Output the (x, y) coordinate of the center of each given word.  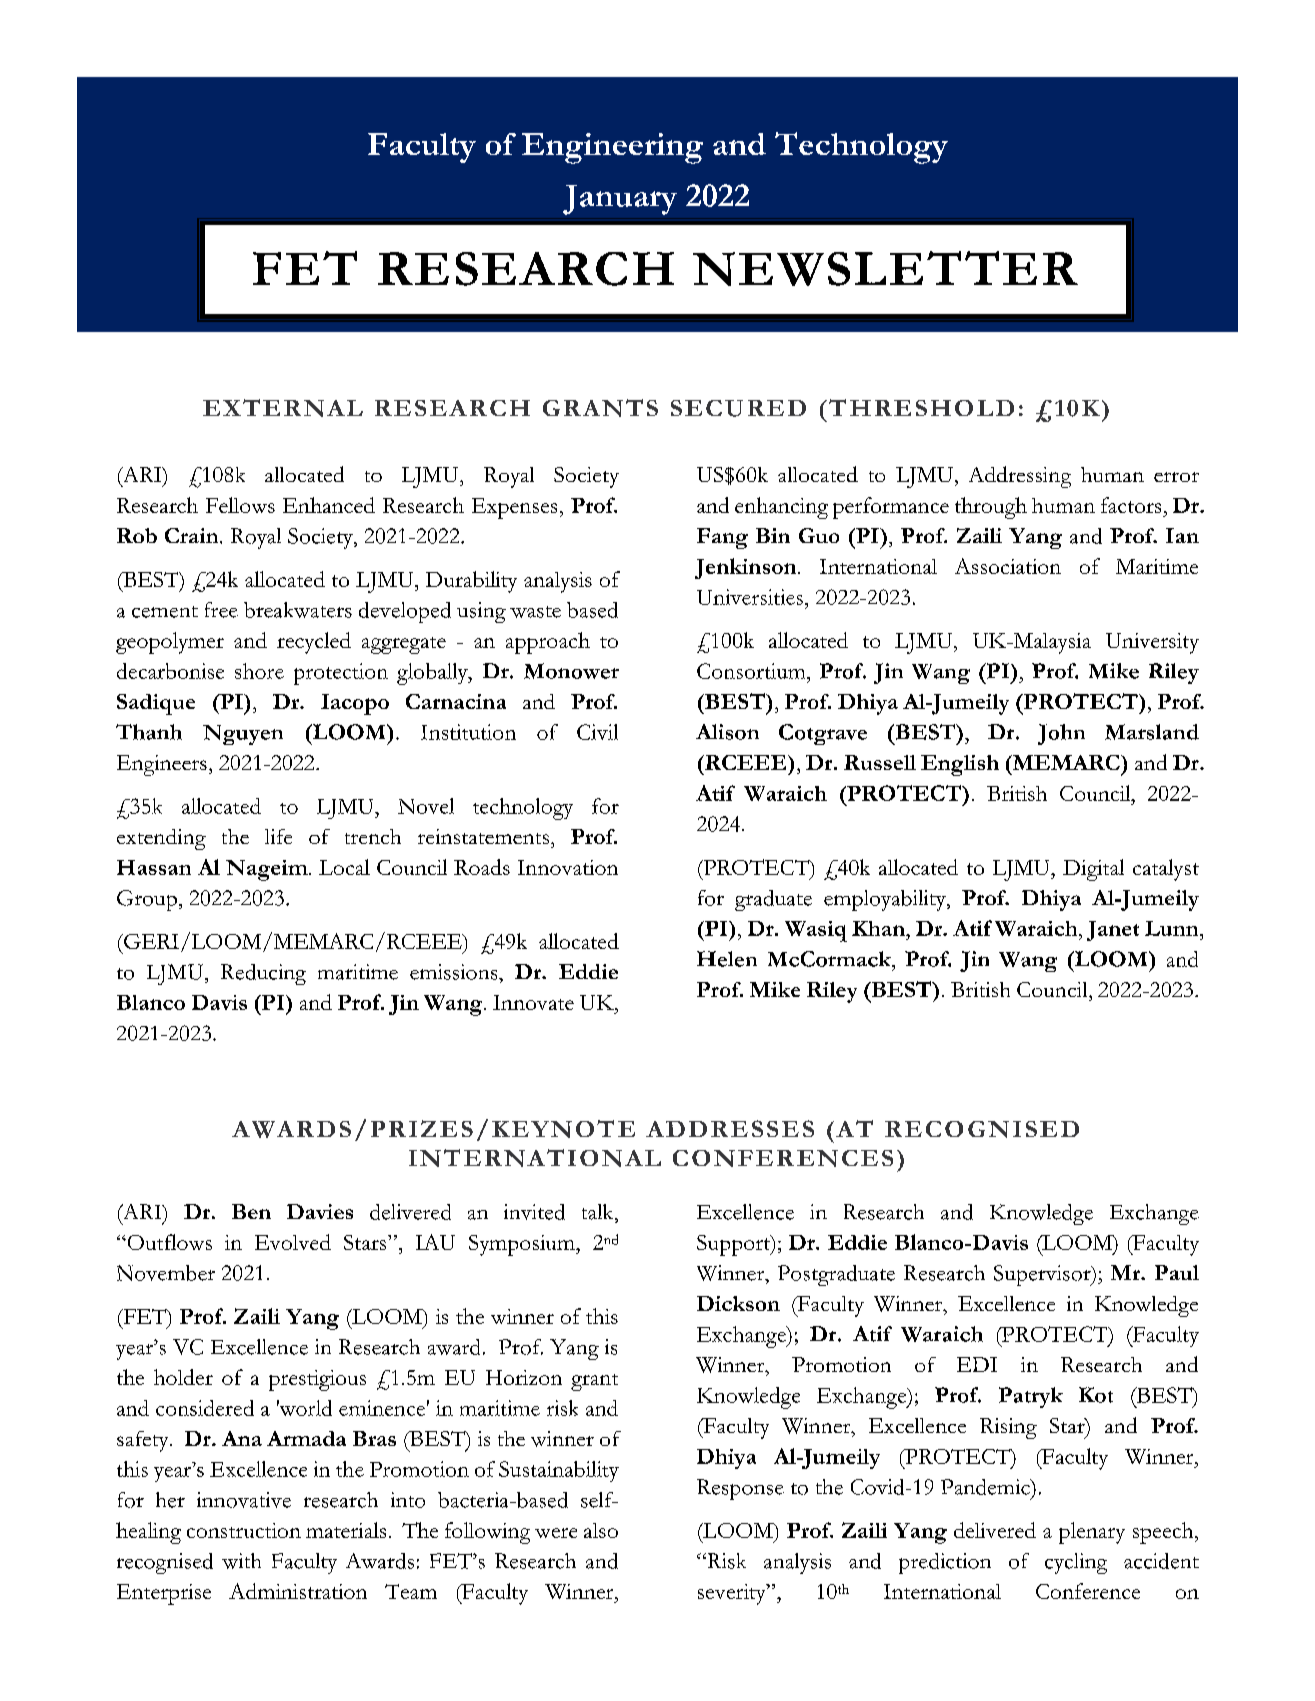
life (278, 836)
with (241, 1561)
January (620, 200)
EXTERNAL (283, 408)
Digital (1093, 870)
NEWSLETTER (885, 268)
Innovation (568, 867)
